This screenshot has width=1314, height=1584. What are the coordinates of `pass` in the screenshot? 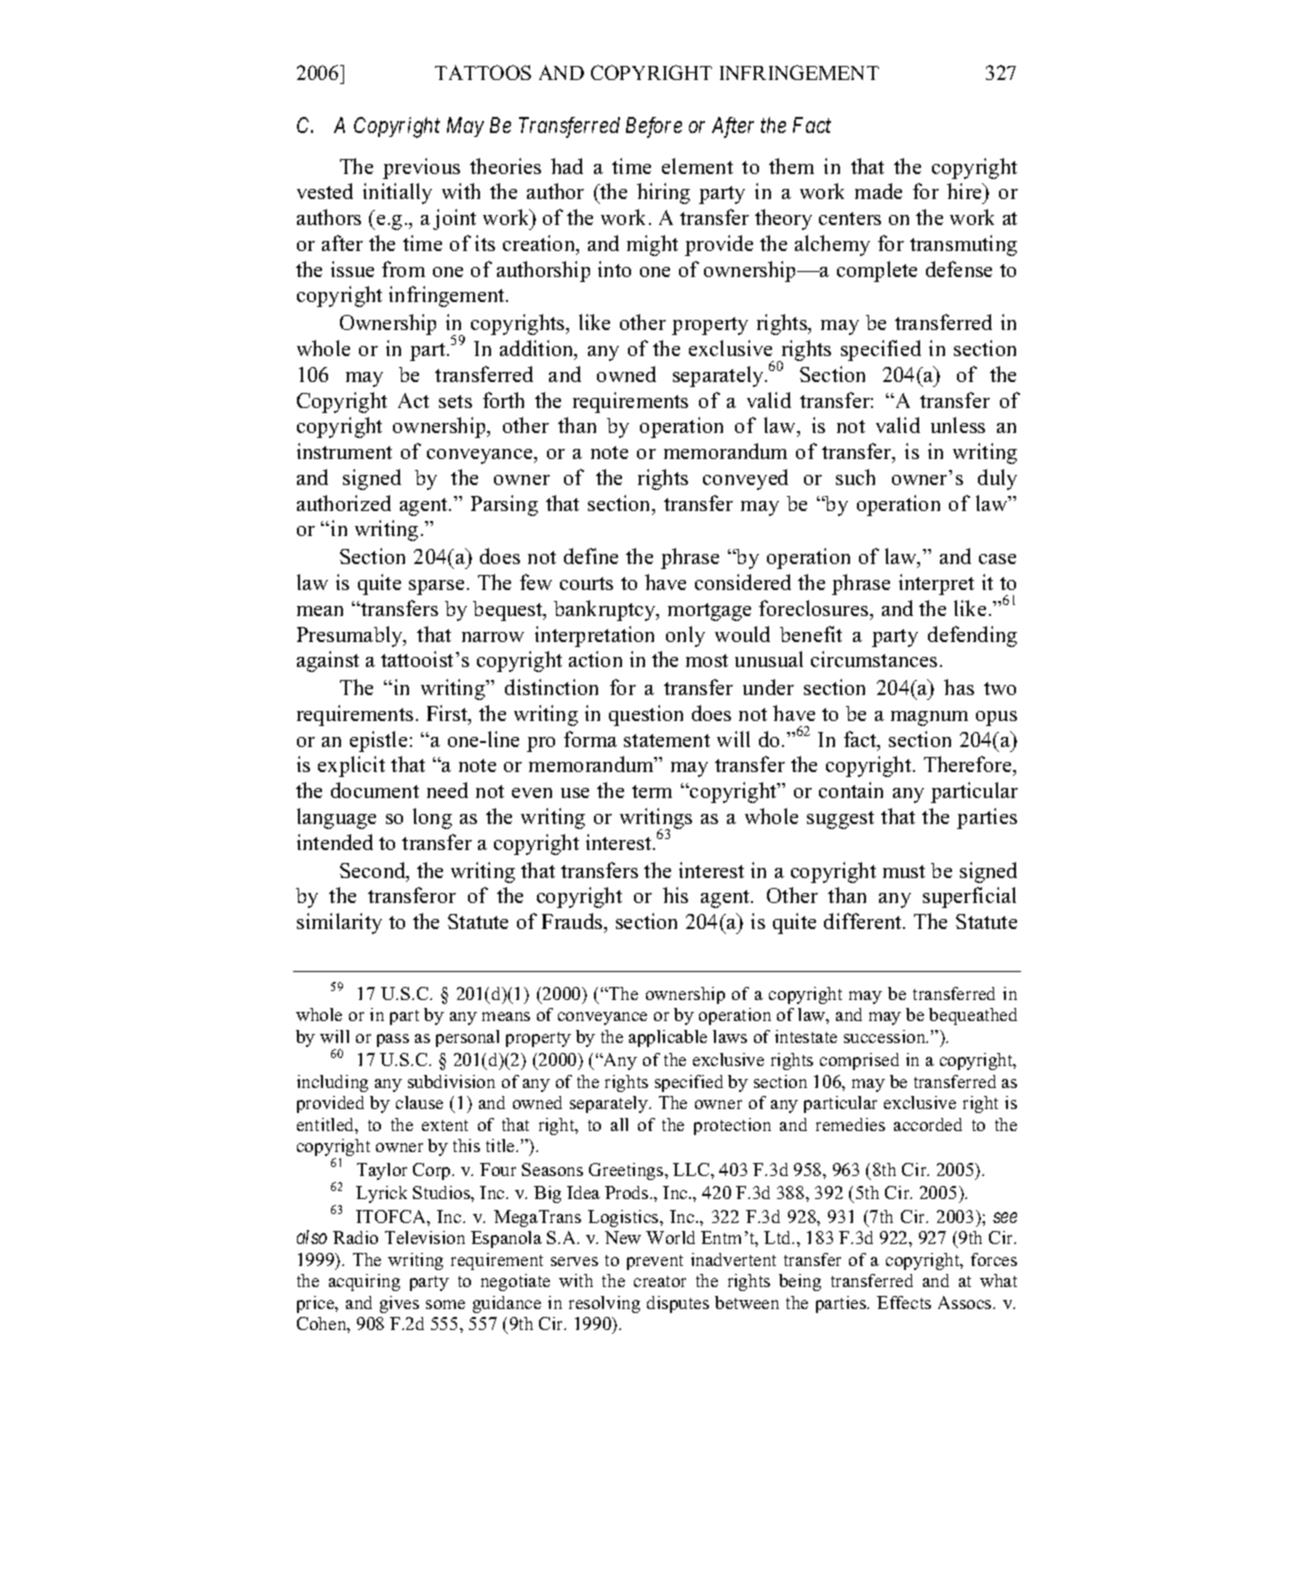 It's located at (393, 1040).
